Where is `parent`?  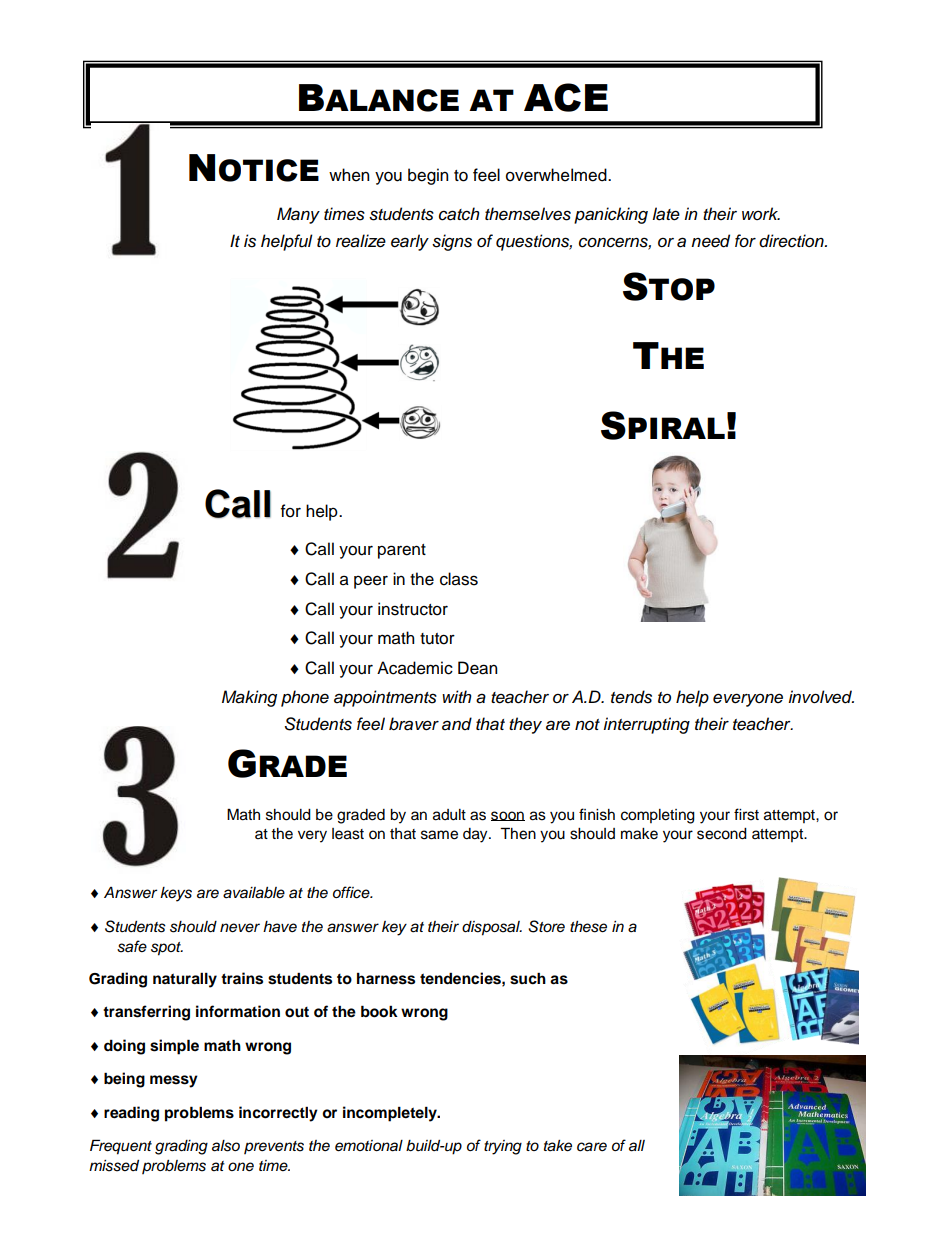
parent is located at coordinates (402, 551).
